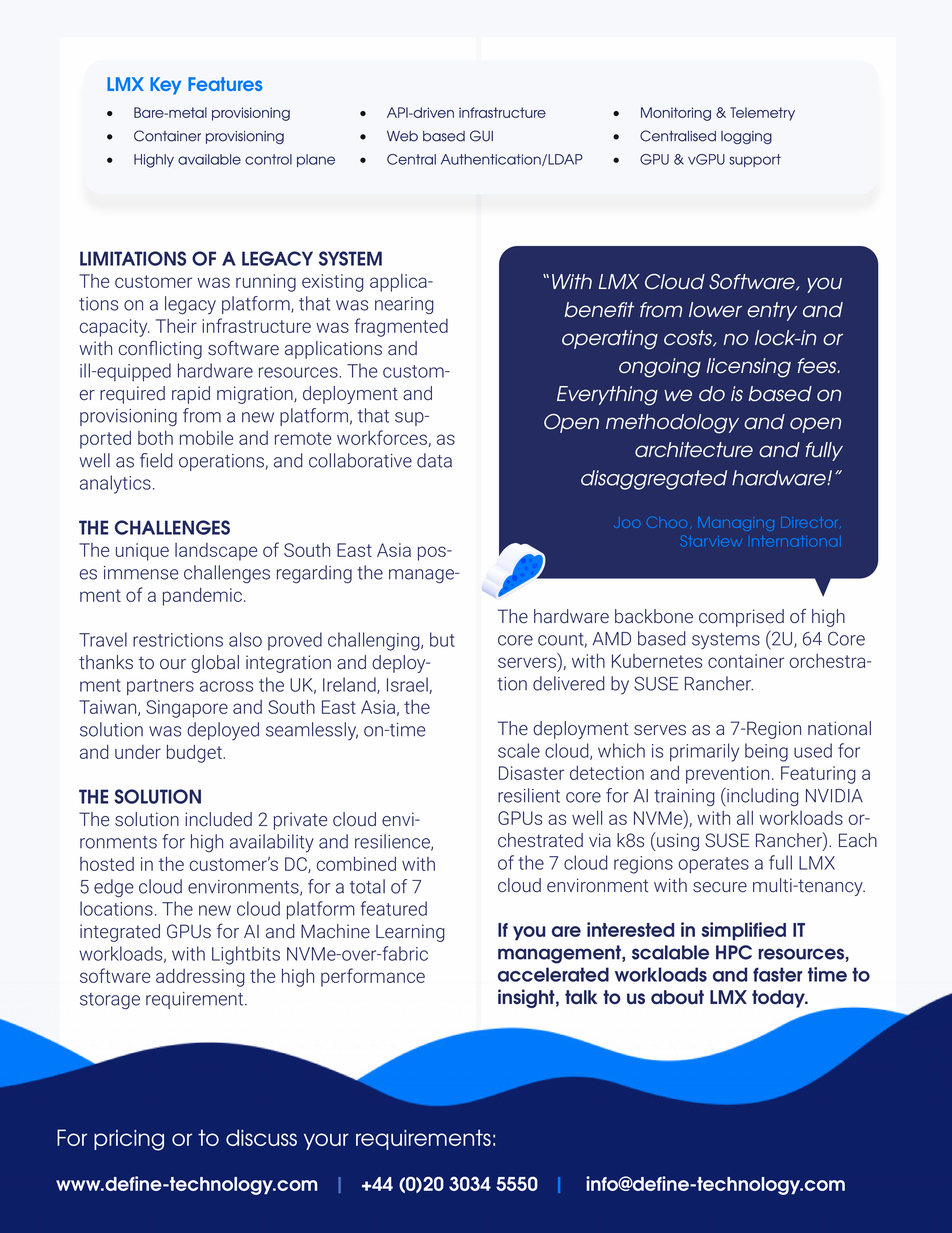  Describe the element at coordinates (165, 86) in the screenshot. I see `Key` at that location.
